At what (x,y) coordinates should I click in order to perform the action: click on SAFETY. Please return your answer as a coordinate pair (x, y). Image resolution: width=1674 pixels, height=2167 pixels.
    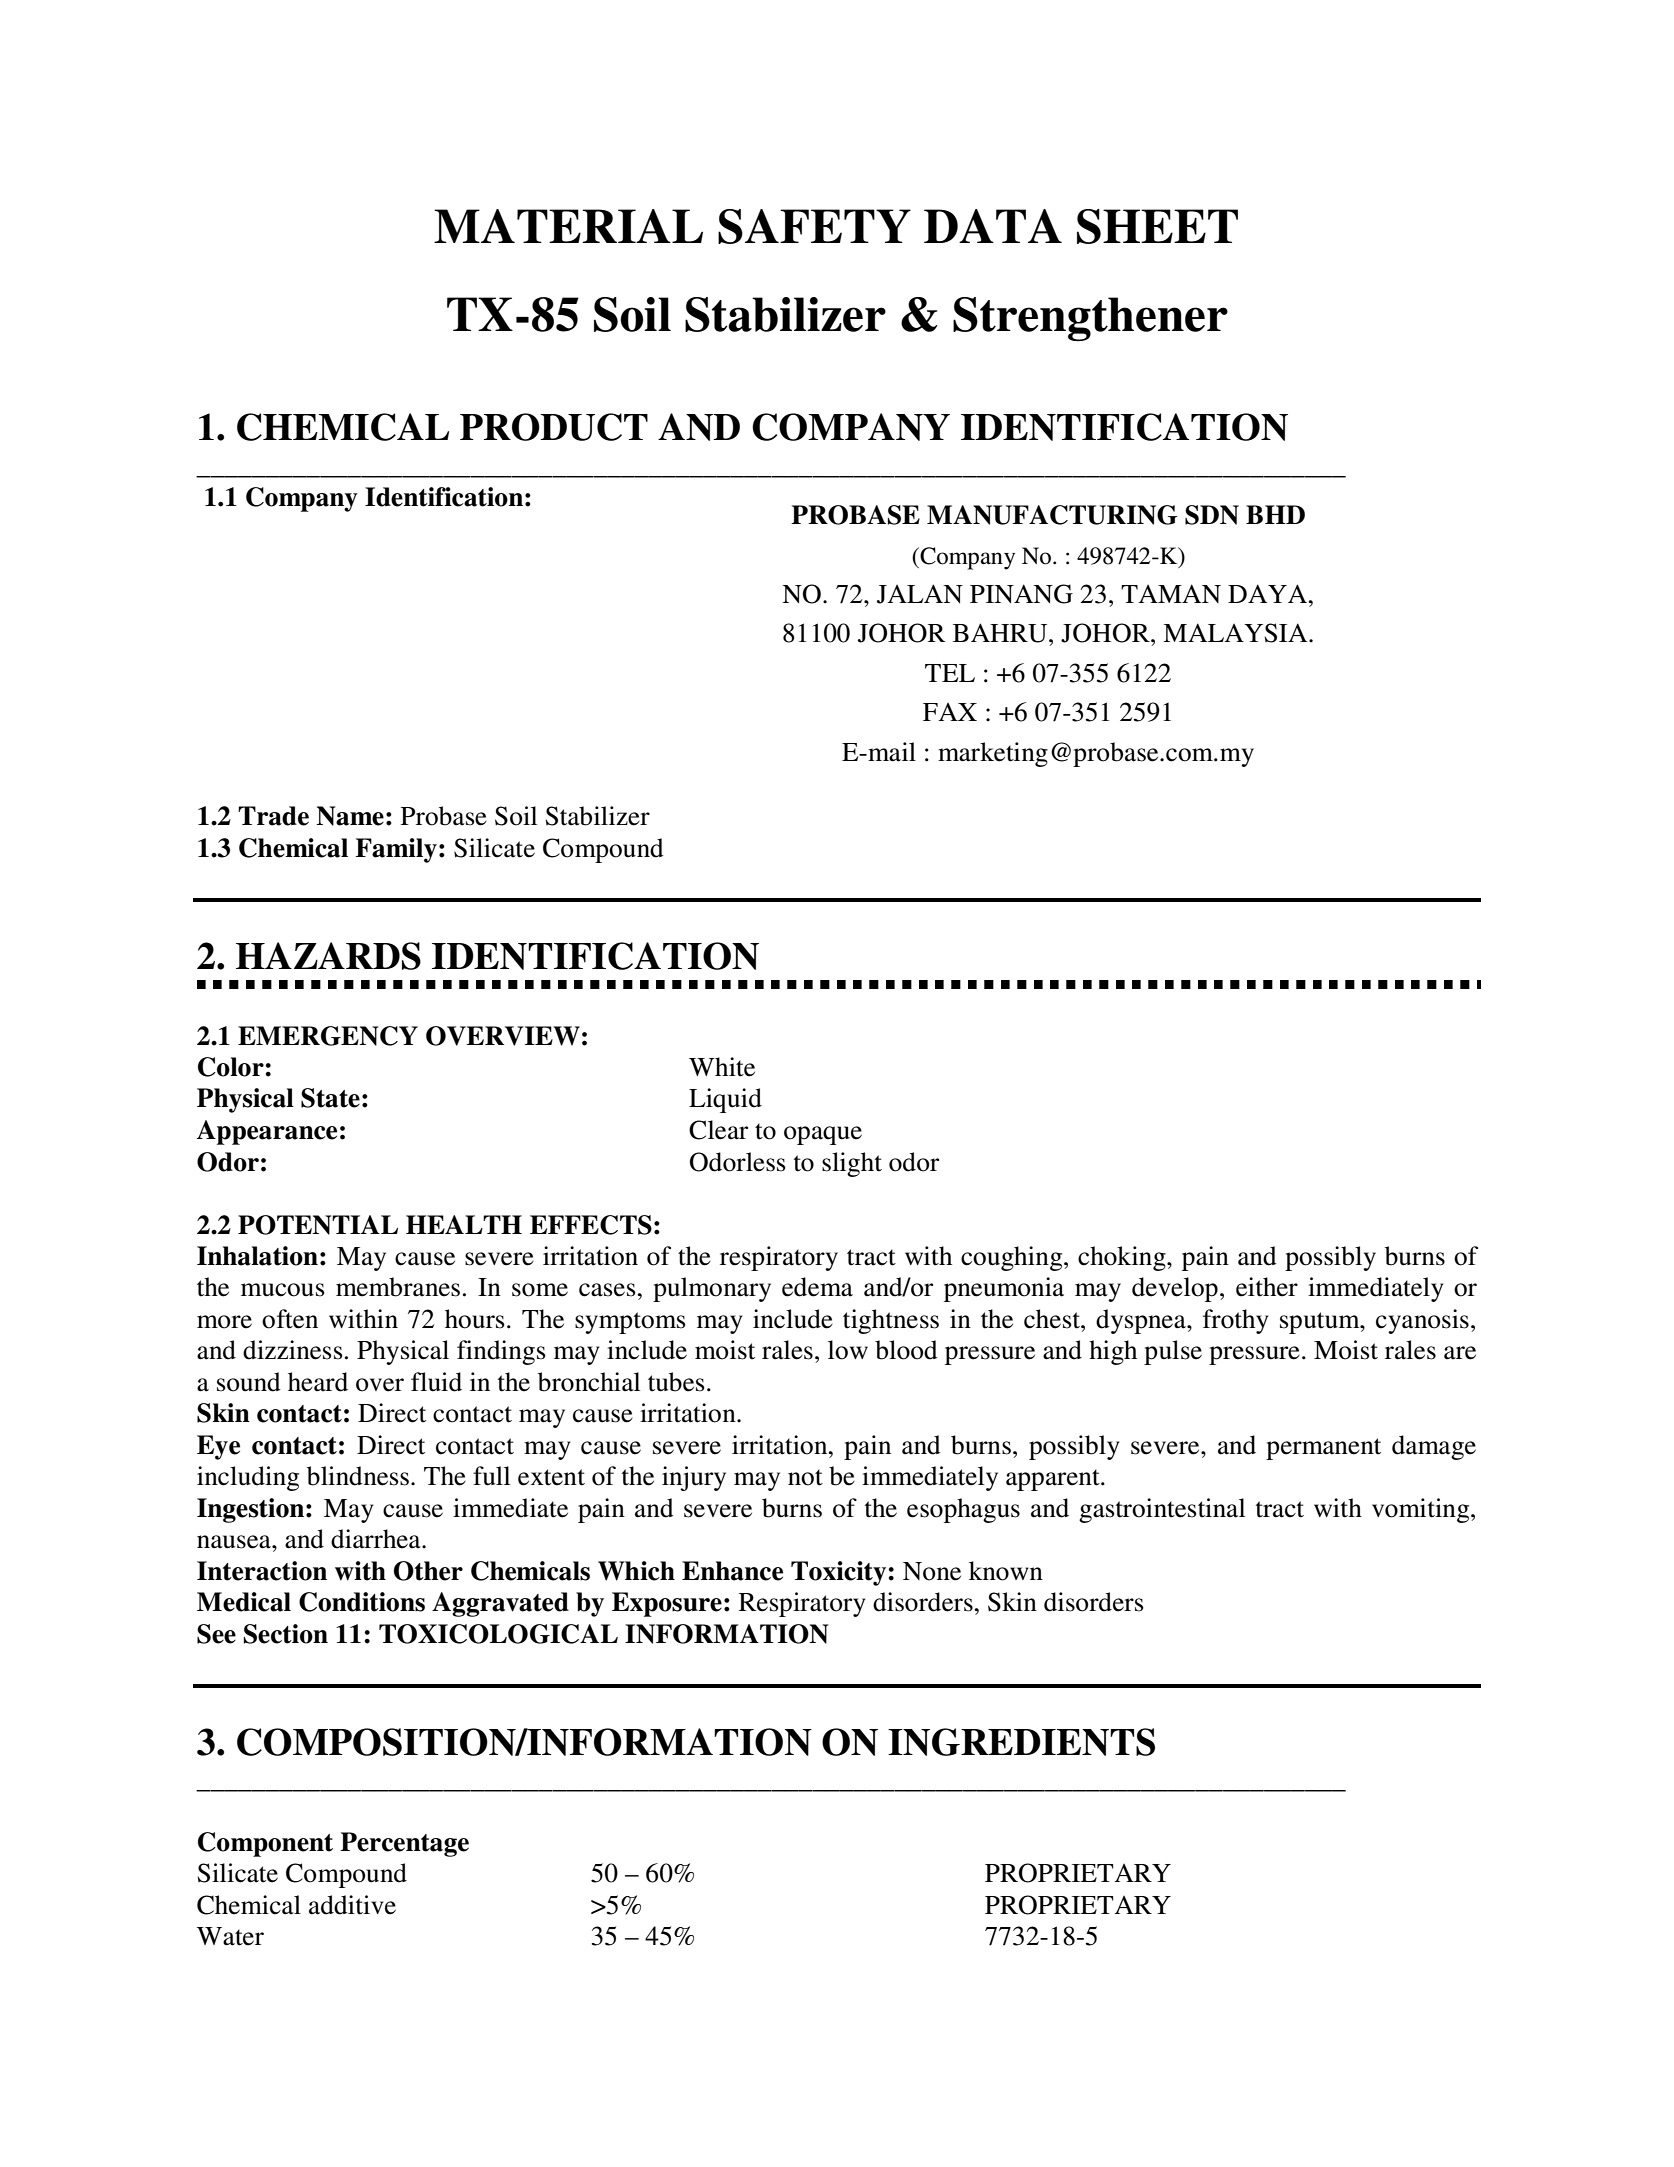
    Looking at the image, I should click on (814, 226).
